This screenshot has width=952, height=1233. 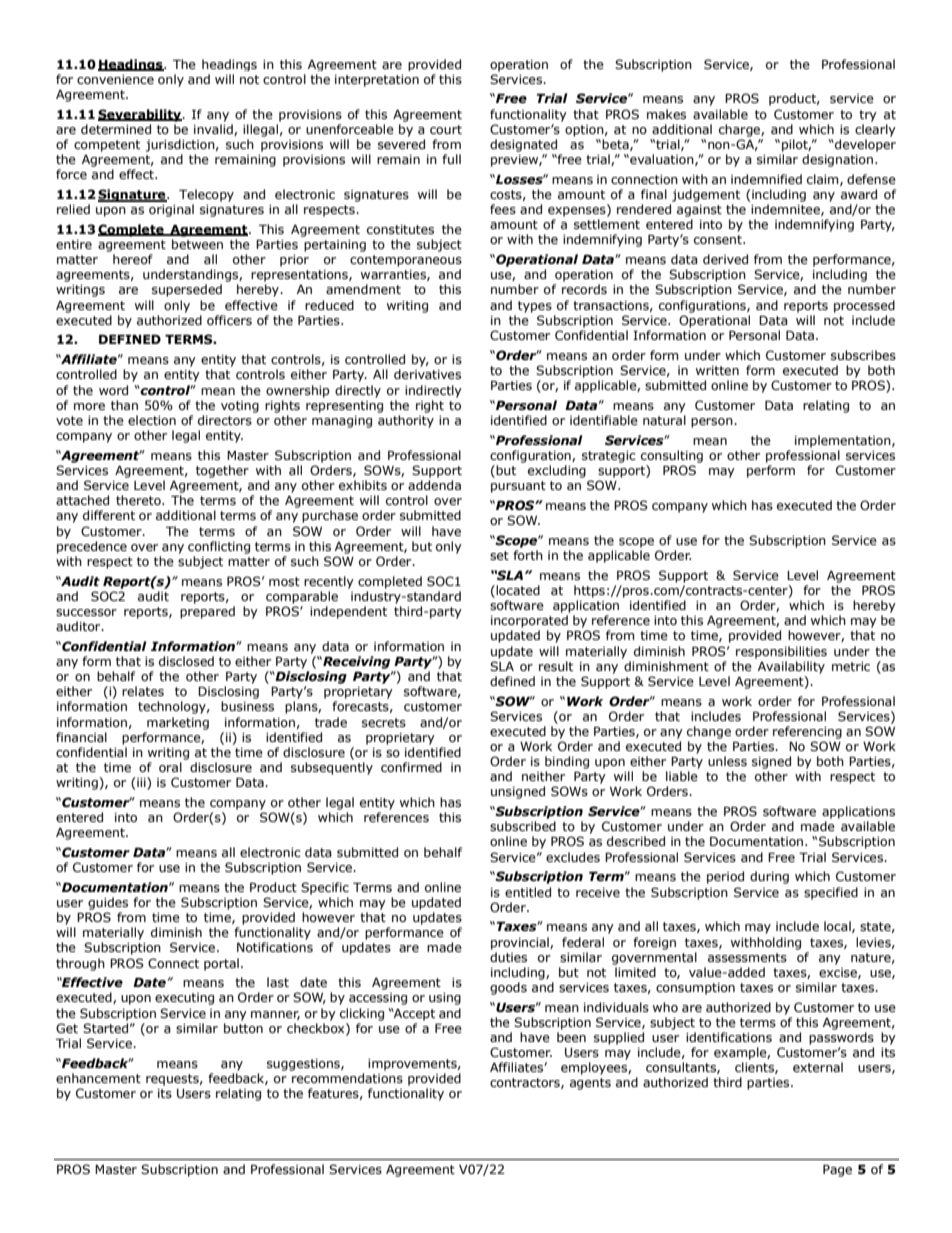 I want to click on than, so click(x=124, y=405).
